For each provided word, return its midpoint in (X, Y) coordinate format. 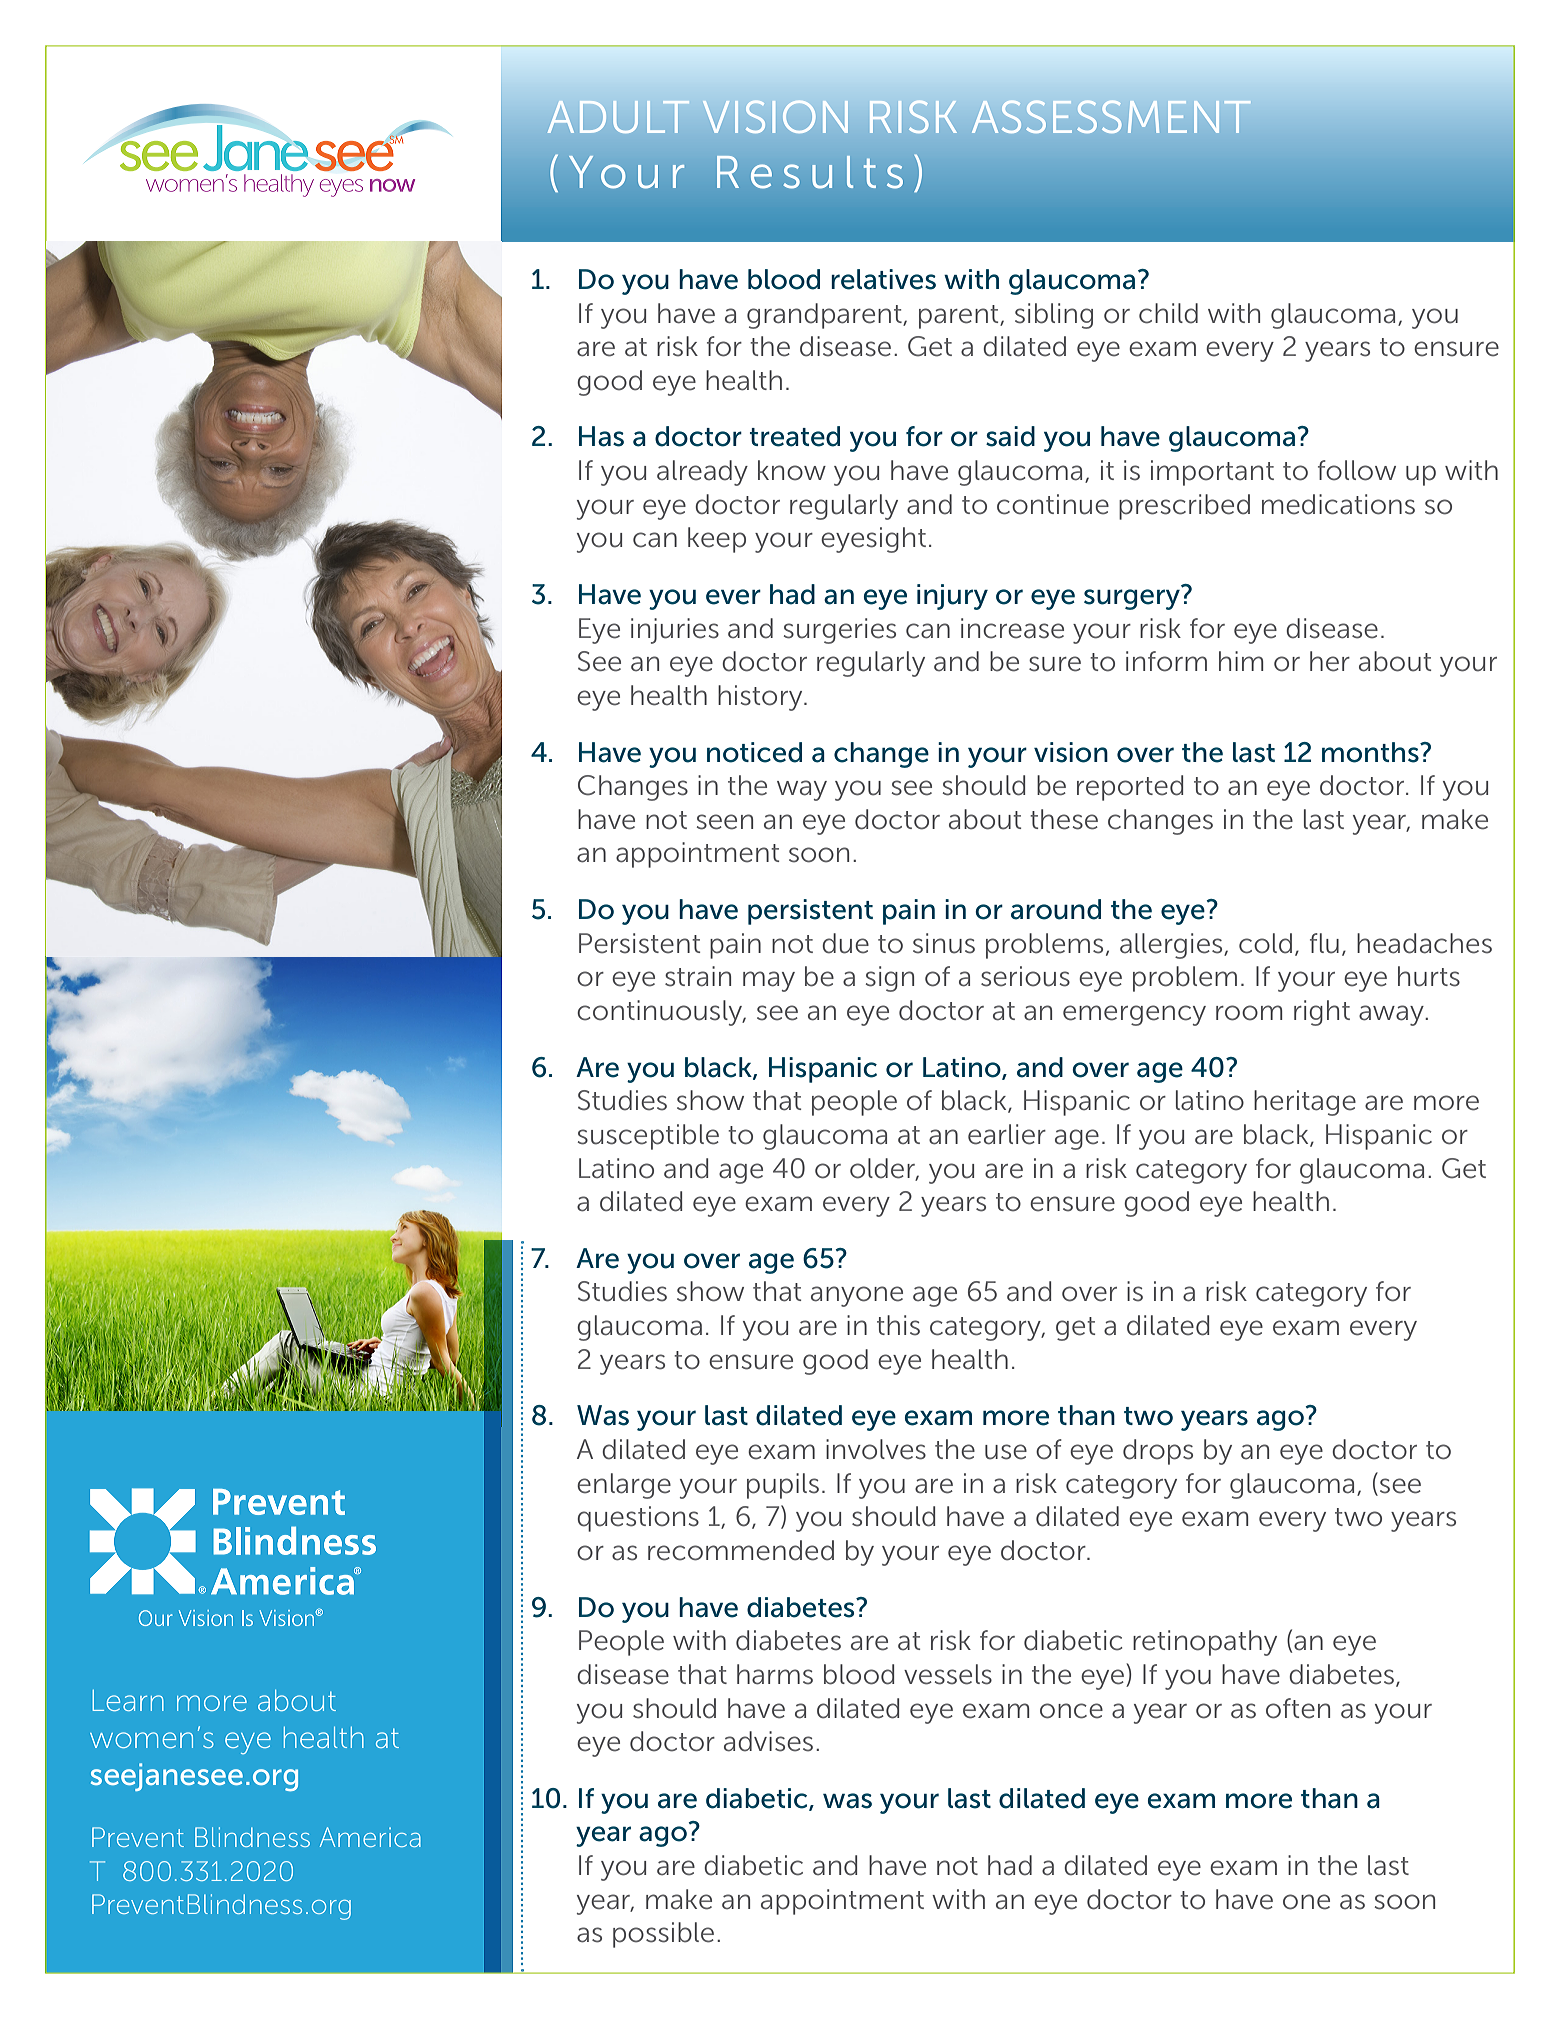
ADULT (618, 117)
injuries (675, 631)
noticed (754, 752)
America (370, 1837)
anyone (857, 1296)
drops (1158, 1452)
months (1371, 752)
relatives (883, 279)
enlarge (624, 1486)
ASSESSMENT (1111, 116)
